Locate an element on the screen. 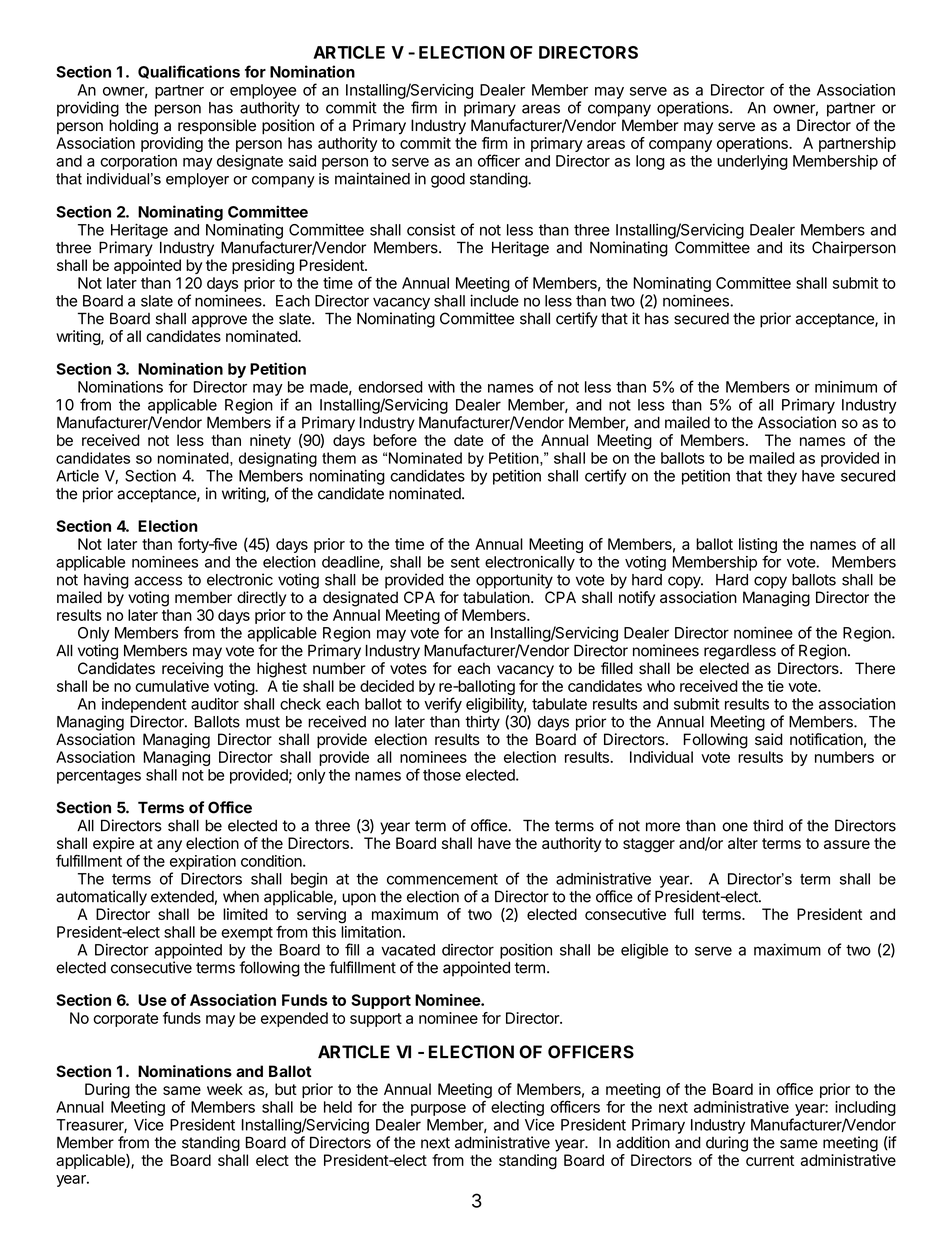 This screenshot has height=1233, width=952. commencement is located at coordinates (442, 879).
